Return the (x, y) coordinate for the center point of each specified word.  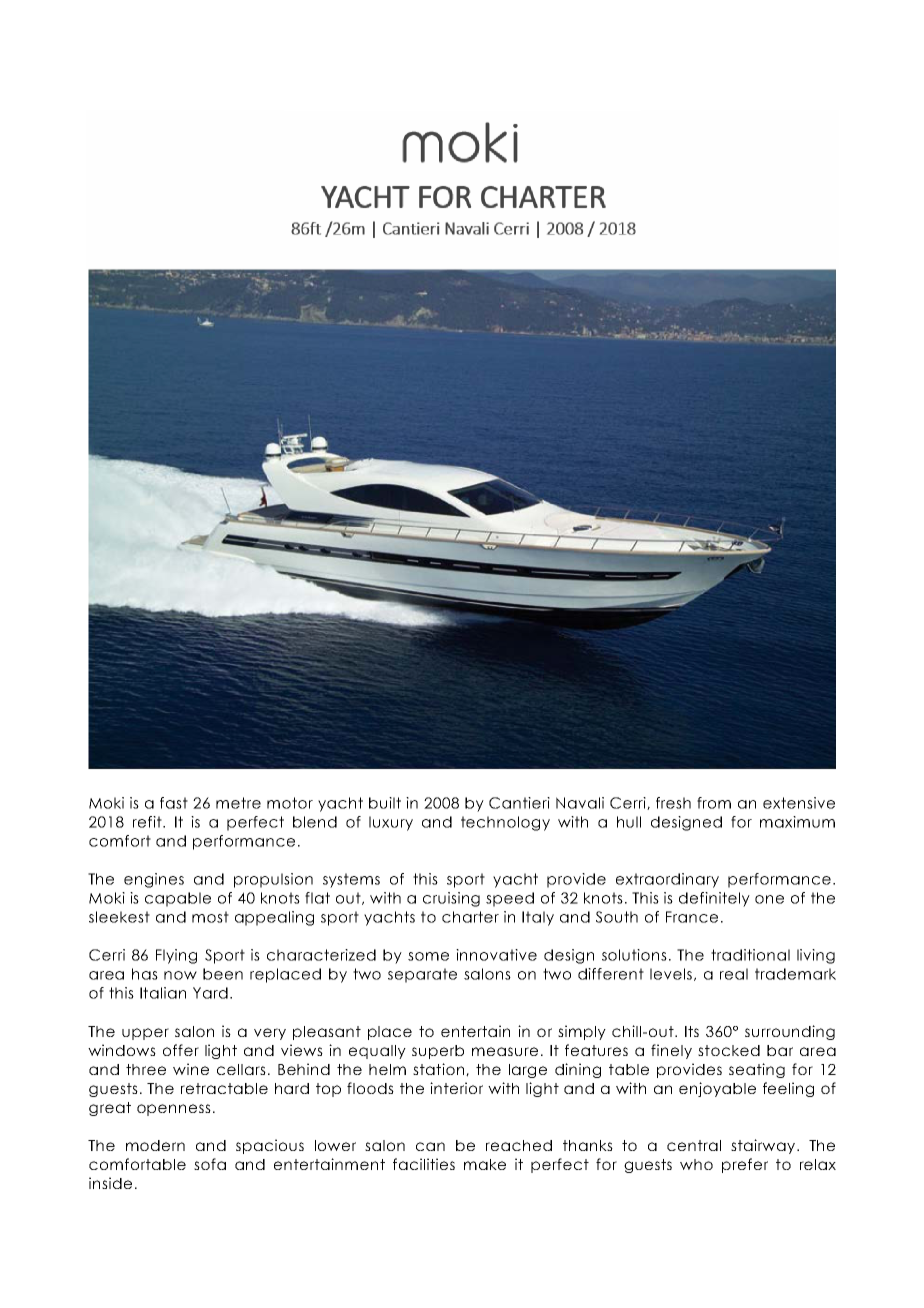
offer (181, 1050)
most (210, 917)
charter (470, 917)
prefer (745, 1165)
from (714, 803)
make (485, 1164)
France (692, 917)
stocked (729, 1050)
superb (438, 1052)
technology (505, 823)
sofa (210, 1164)
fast (174, 803)
